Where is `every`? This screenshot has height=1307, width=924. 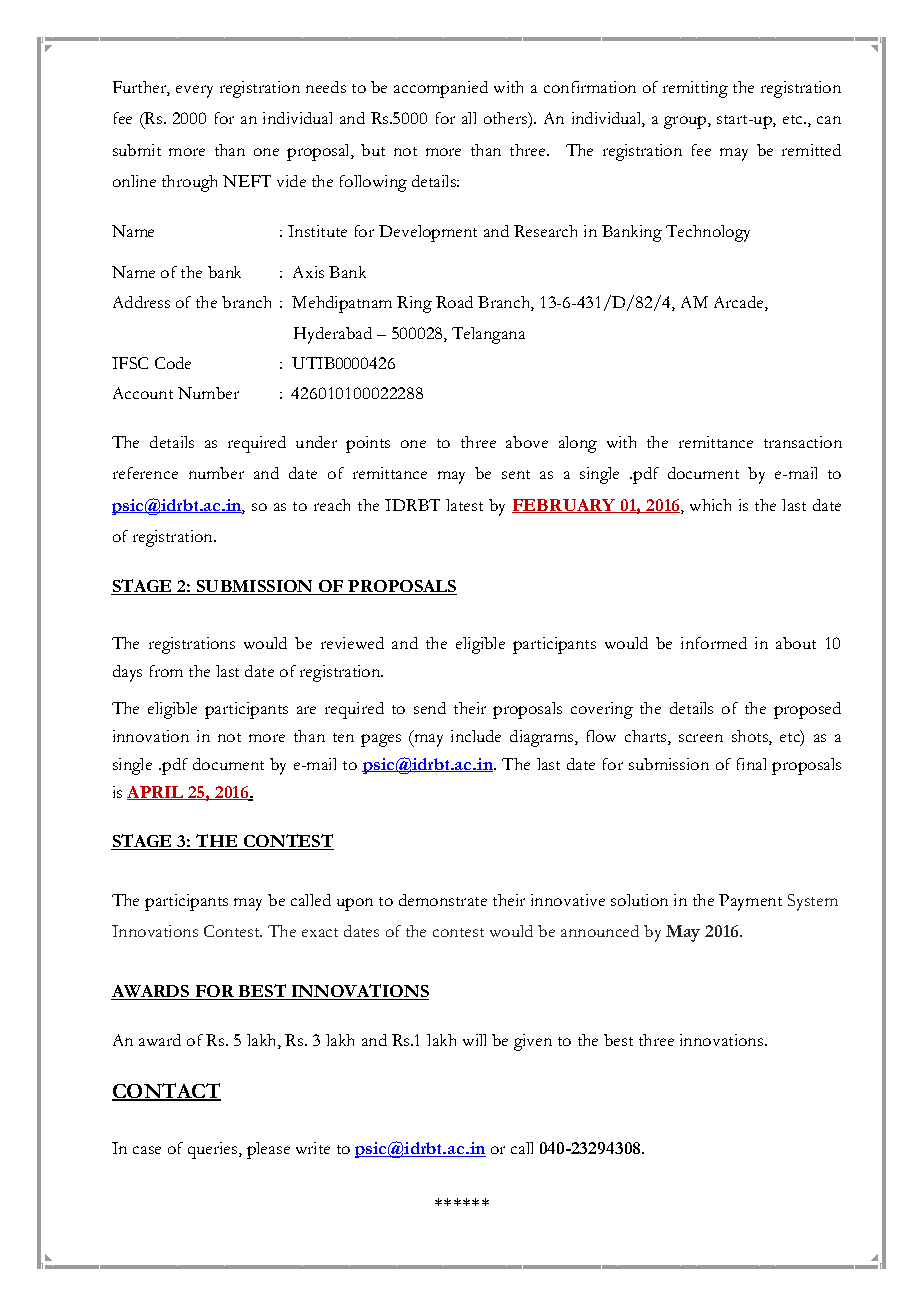 every is located at coordinates (194, 91).
